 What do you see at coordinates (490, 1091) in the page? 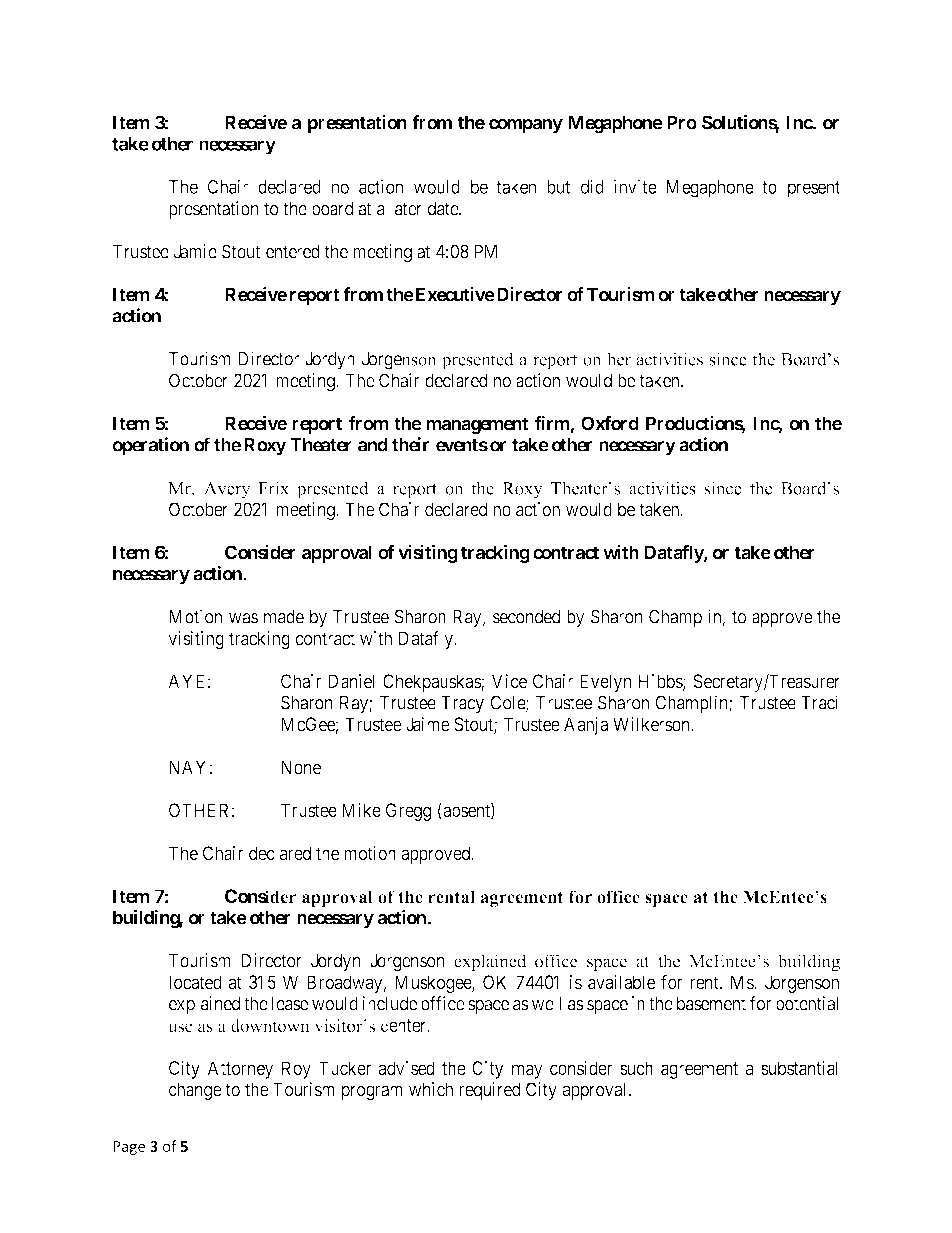
I see `required` at bounding box center [490, 1091].
